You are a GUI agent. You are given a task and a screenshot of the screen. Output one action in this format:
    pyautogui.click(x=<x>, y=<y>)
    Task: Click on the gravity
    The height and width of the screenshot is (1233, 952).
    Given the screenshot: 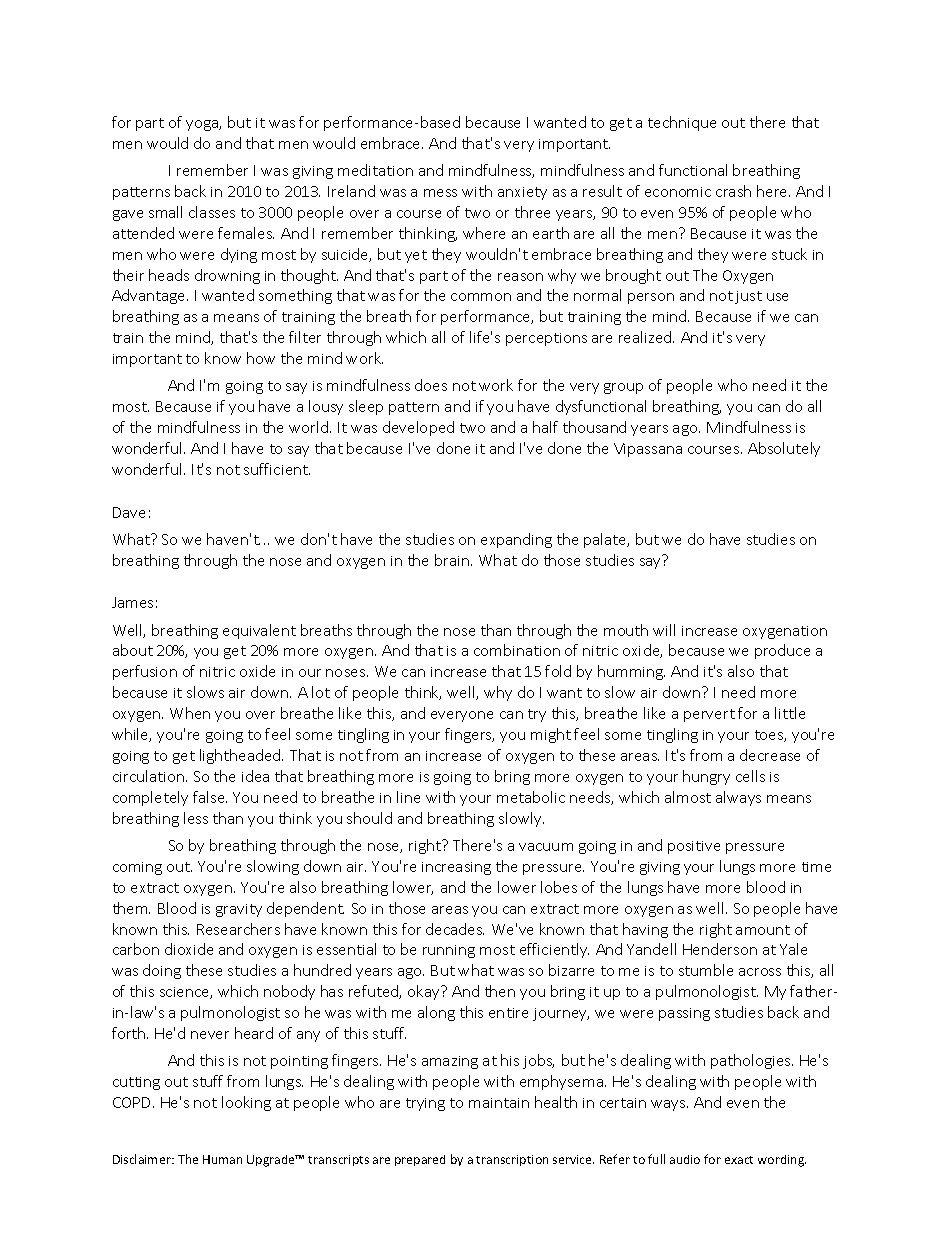 What is the action you would take?
    pyautogui.click(x=239, y=910)
